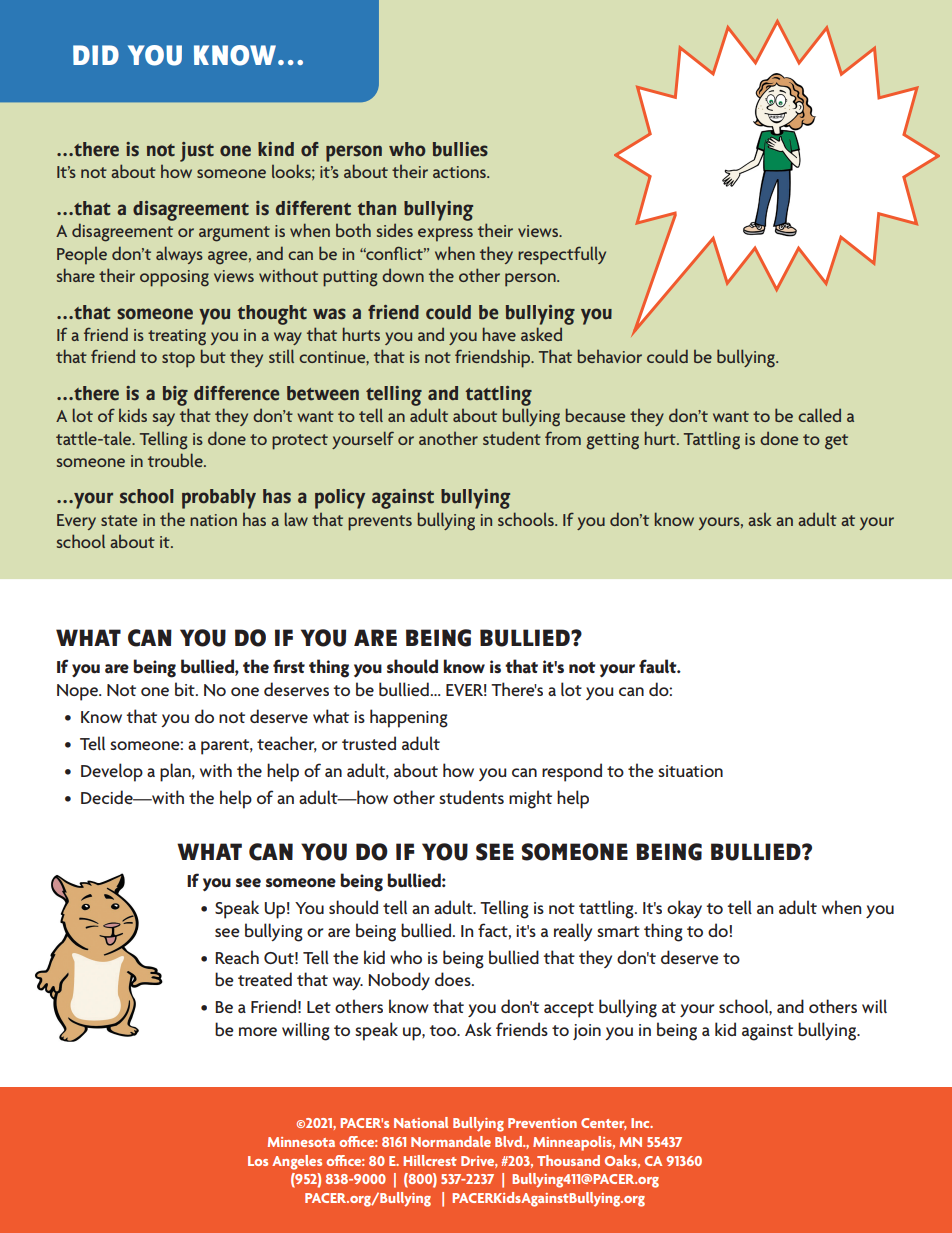 This screenshot has height=1233, width=952. I want to click on Reach, so click(237, 957).
